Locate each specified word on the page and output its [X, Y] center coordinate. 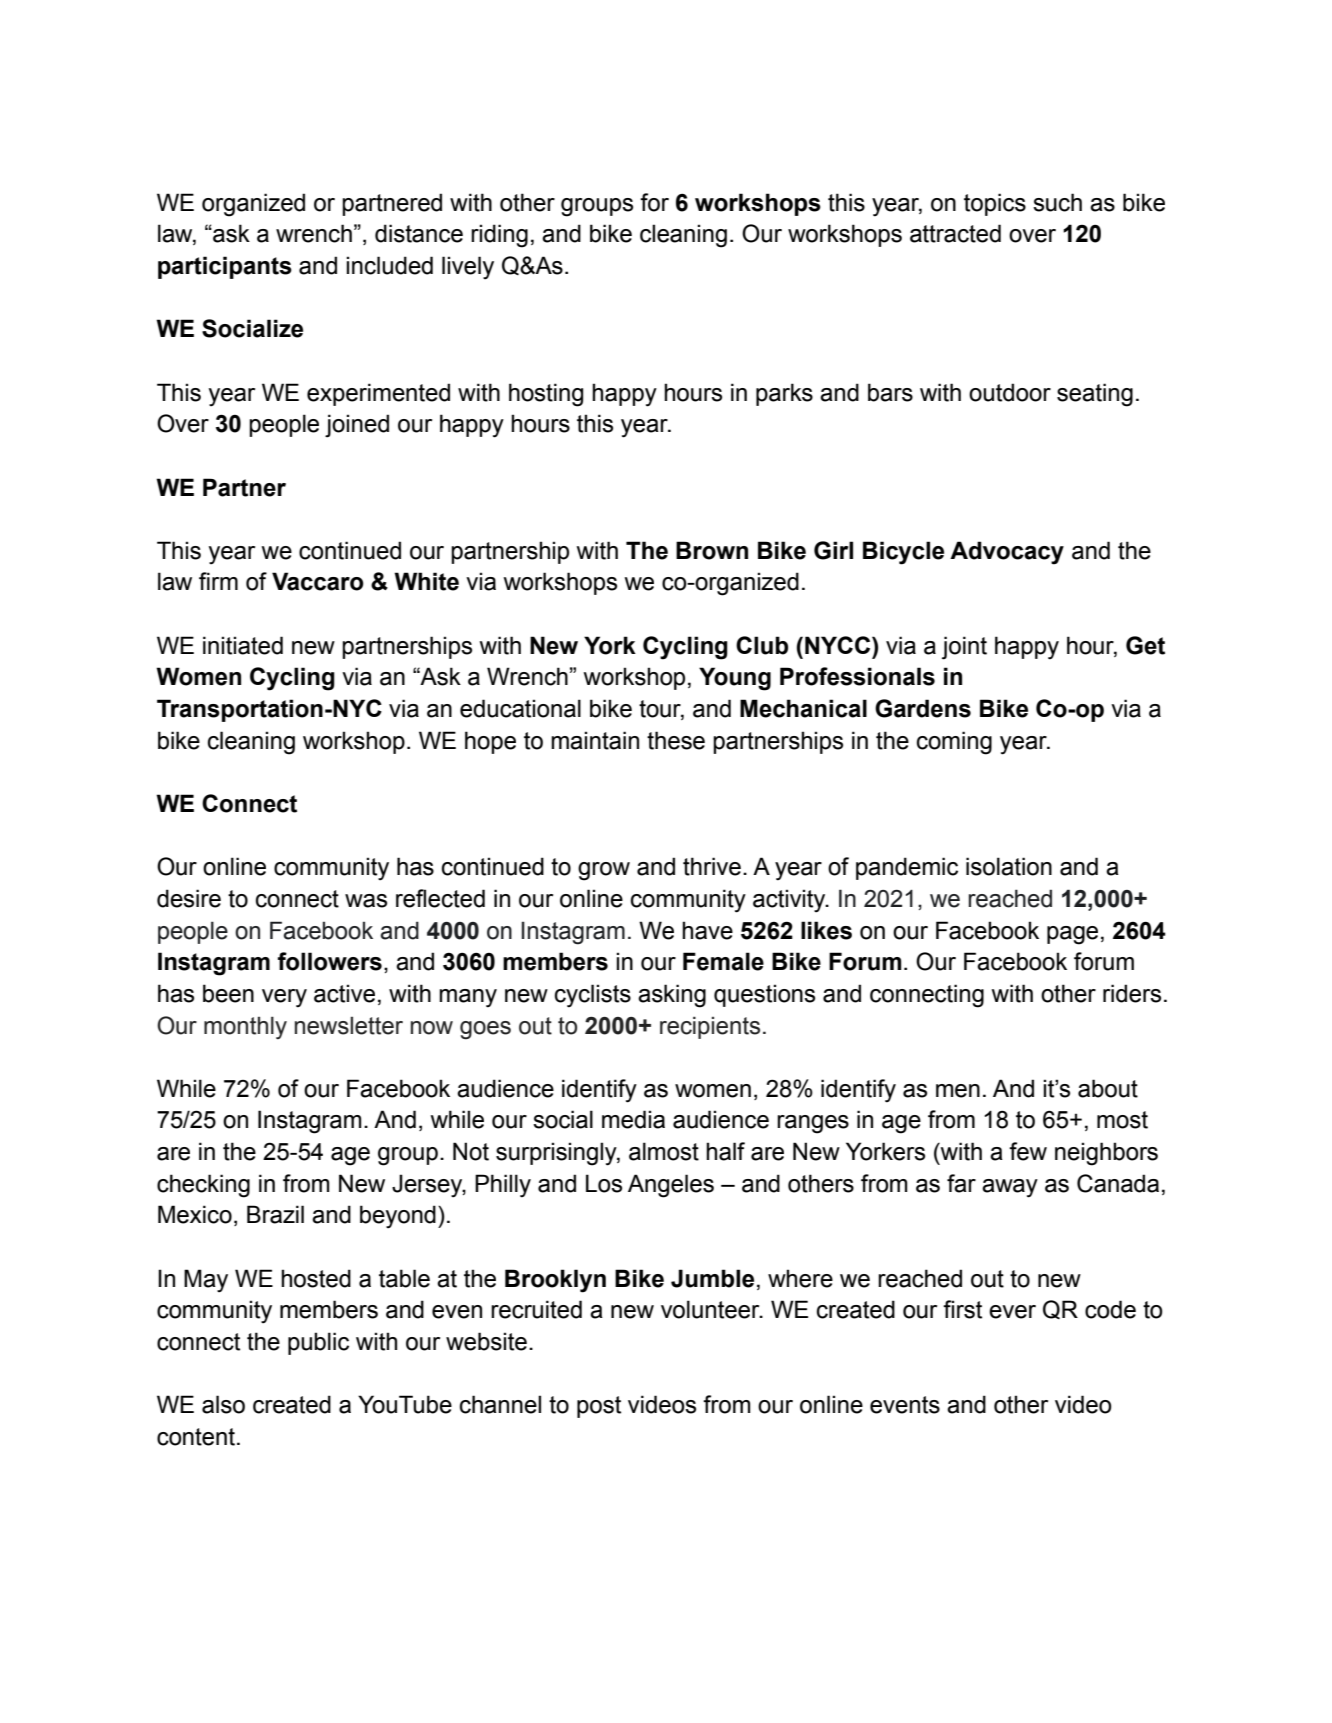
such [1057, 202]
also [223, 1404]
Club [762, 645]
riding [499, 236]
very [284, 998]
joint [964, 648]
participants [225, 267]
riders [1132, 993]
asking [672, 996]
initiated [243, 645]
